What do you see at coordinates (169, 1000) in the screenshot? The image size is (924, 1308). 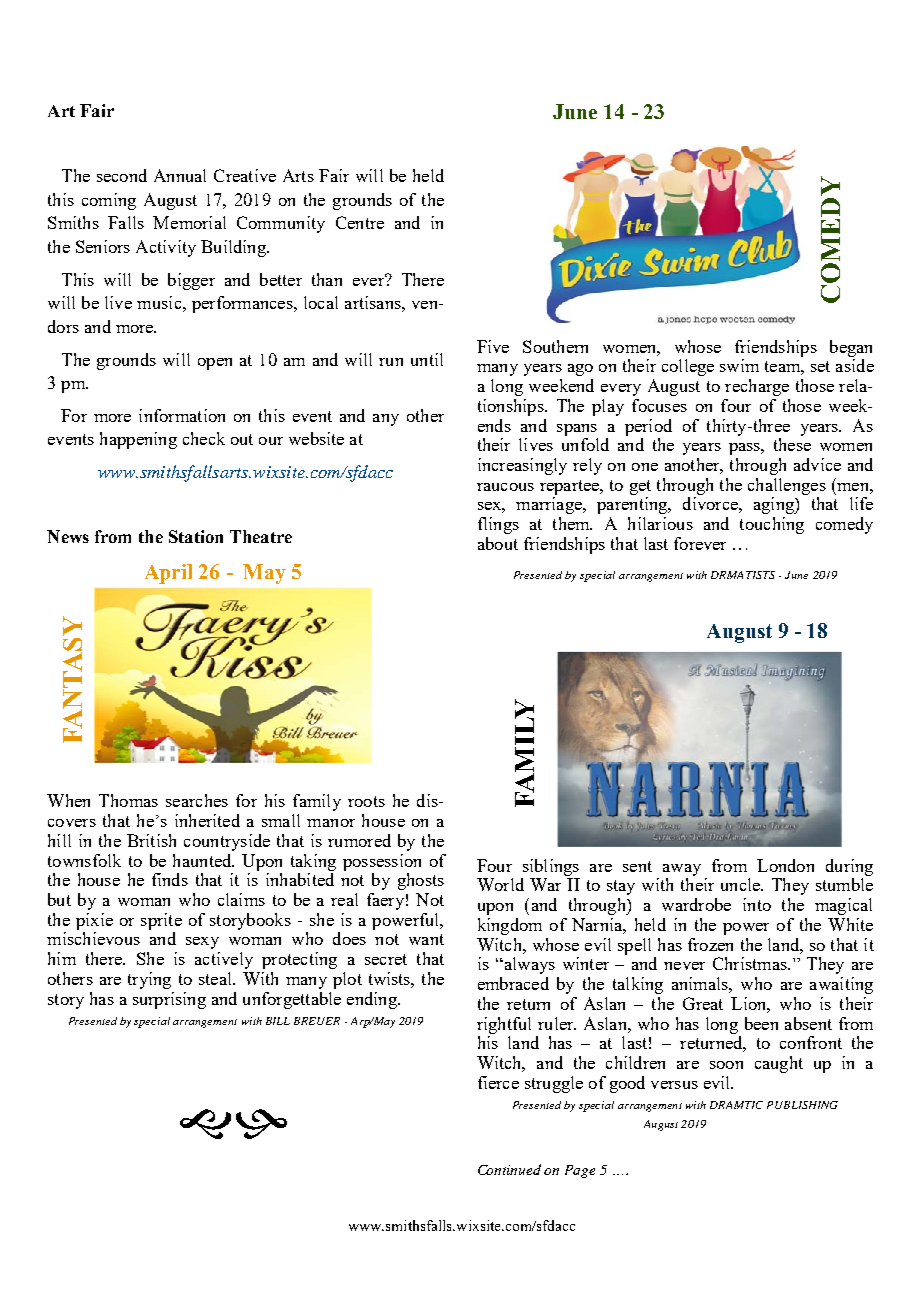 I see `surprising` at bounding box center [169, 1000].
